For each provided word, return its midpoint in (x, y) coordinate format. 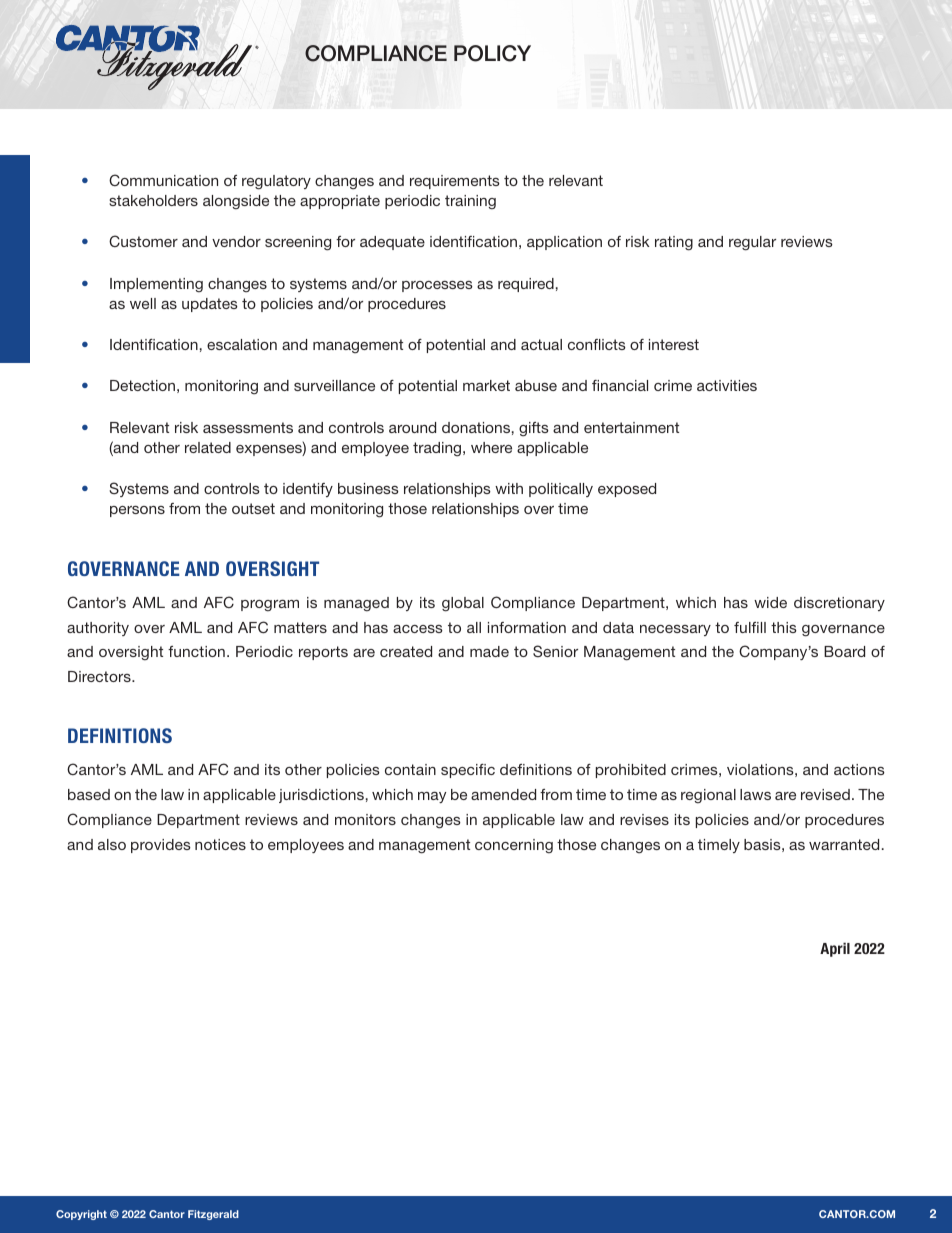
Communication (163, 180)
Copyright (81, 1215)
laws (755, 794)
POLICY (492, 53)
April (835, 949)
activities (727, 385)
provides (161, 846)
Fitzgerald (213, 1215)
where (491, 447)
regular (752, 243)
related (208, 447)
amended (503, 794)
